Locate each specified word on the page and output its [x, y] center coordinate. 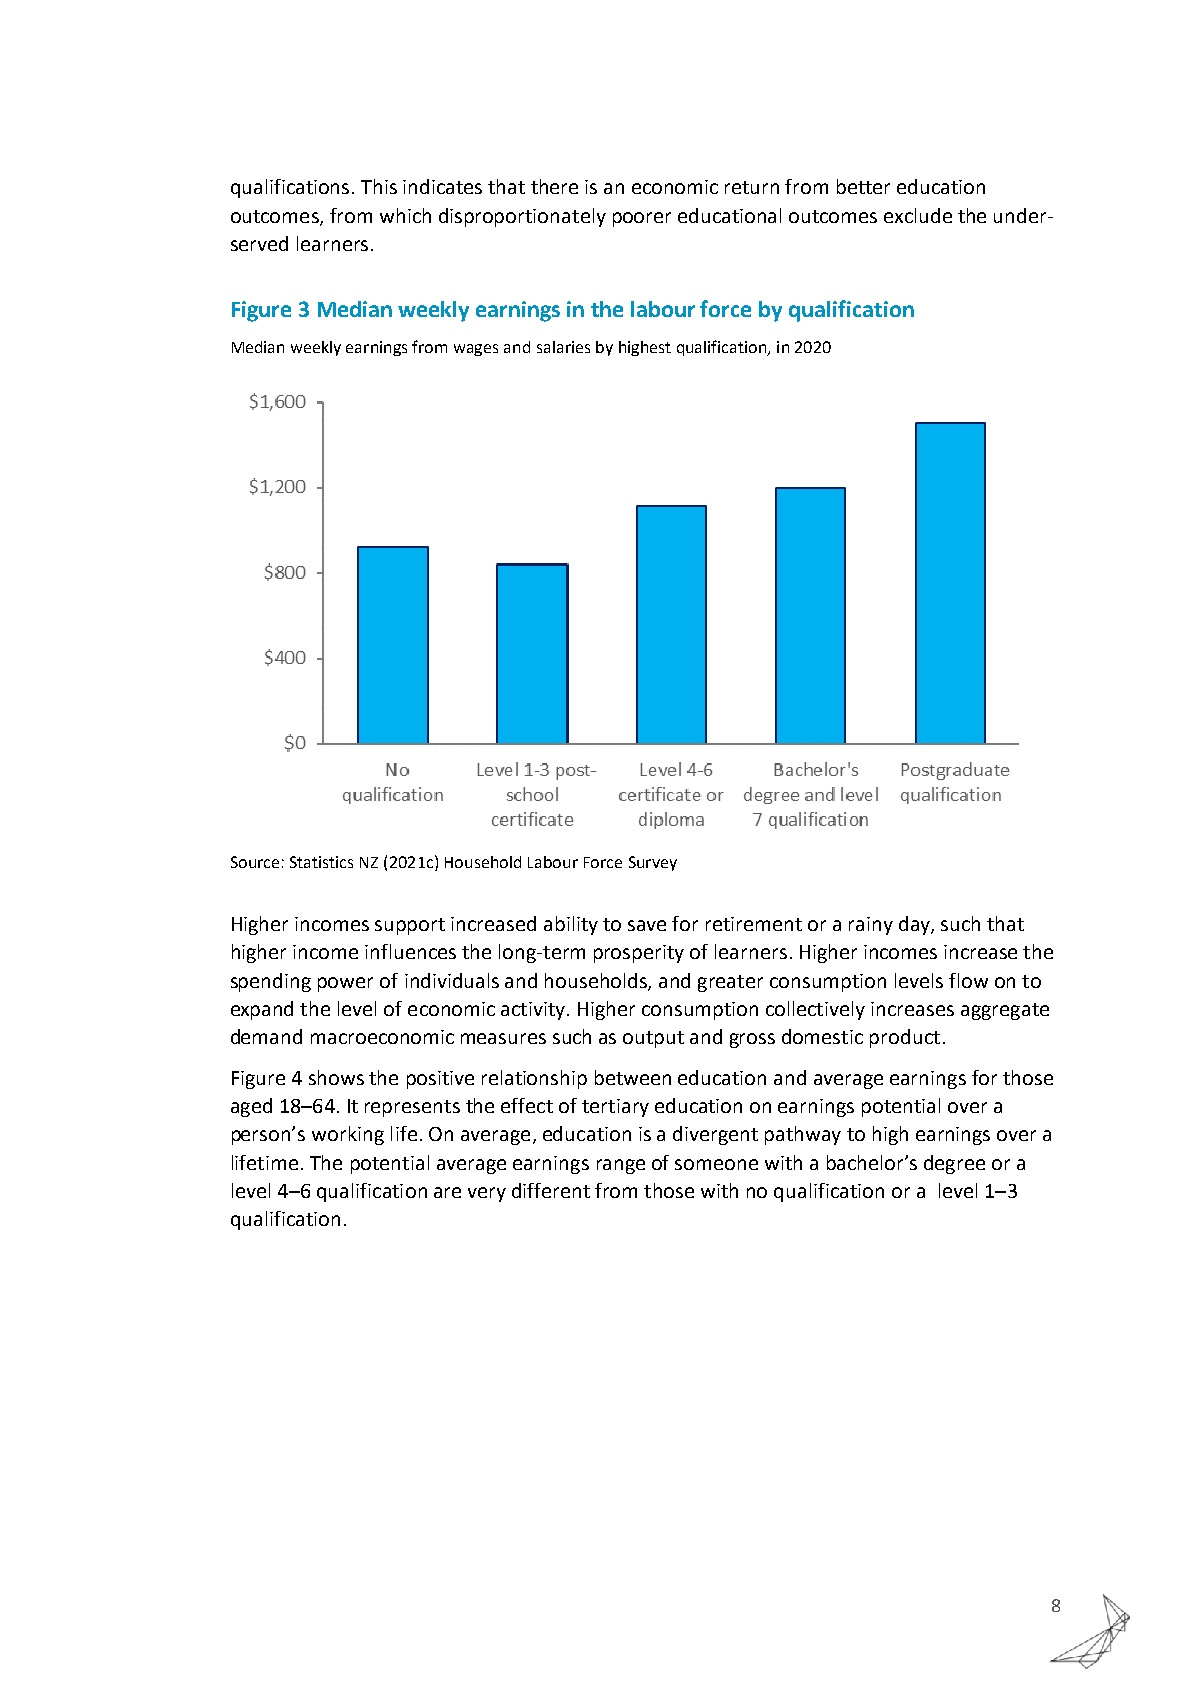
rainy [871, 926]
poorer [642, 219]
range [621, 1166]
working [348, 1135]
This [379, 186]
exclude [918, 215]
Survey [653, 863]
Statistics [321, 862]
